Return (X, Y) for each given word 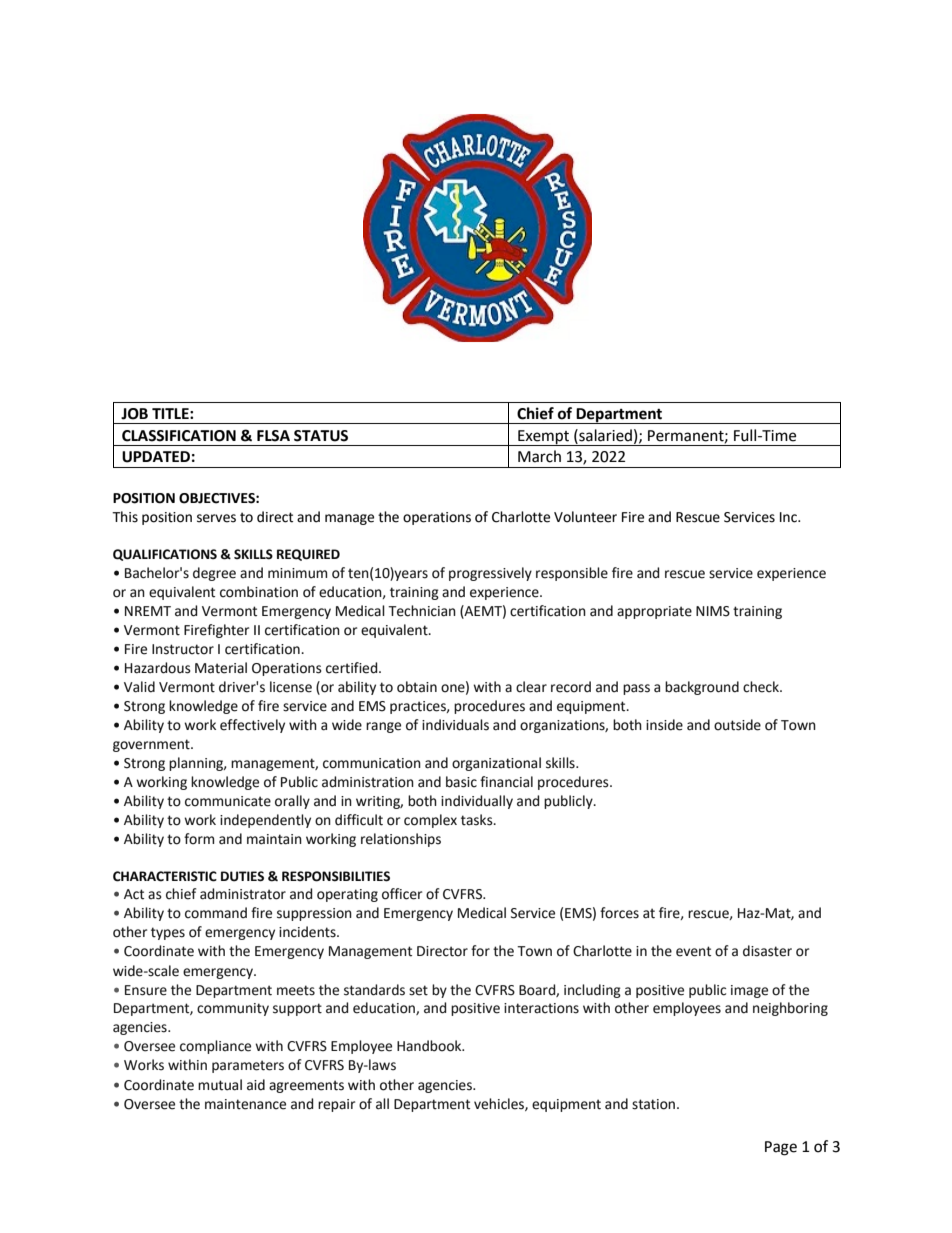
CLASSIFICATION (179, 436)
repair (336, 1105)
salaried (604, 435)
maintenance (245, 1104)
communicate (228, 801)
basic (461, 782)
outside (737, 725)
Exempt (544, 438)
